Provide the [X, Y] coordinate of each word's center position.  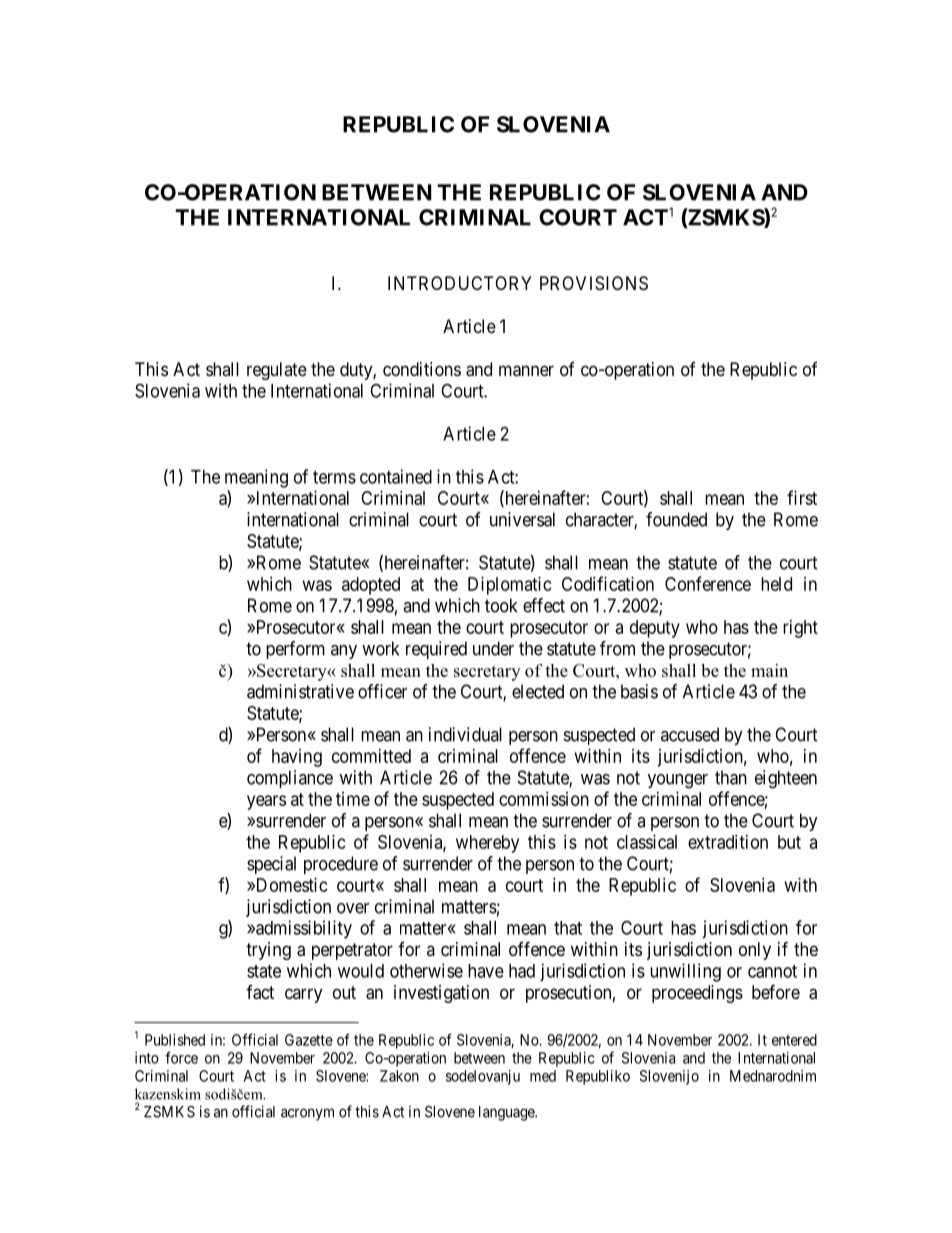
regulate [277, 371]
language [507, 1113]
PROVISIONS [594, 283]
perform [295, 650]
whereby [487, 844]
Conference [708, 583]
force [181, 1057]
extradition [728, 842]
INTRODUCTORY [460, 283]
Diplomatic [510, 586]
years [266, 802]
